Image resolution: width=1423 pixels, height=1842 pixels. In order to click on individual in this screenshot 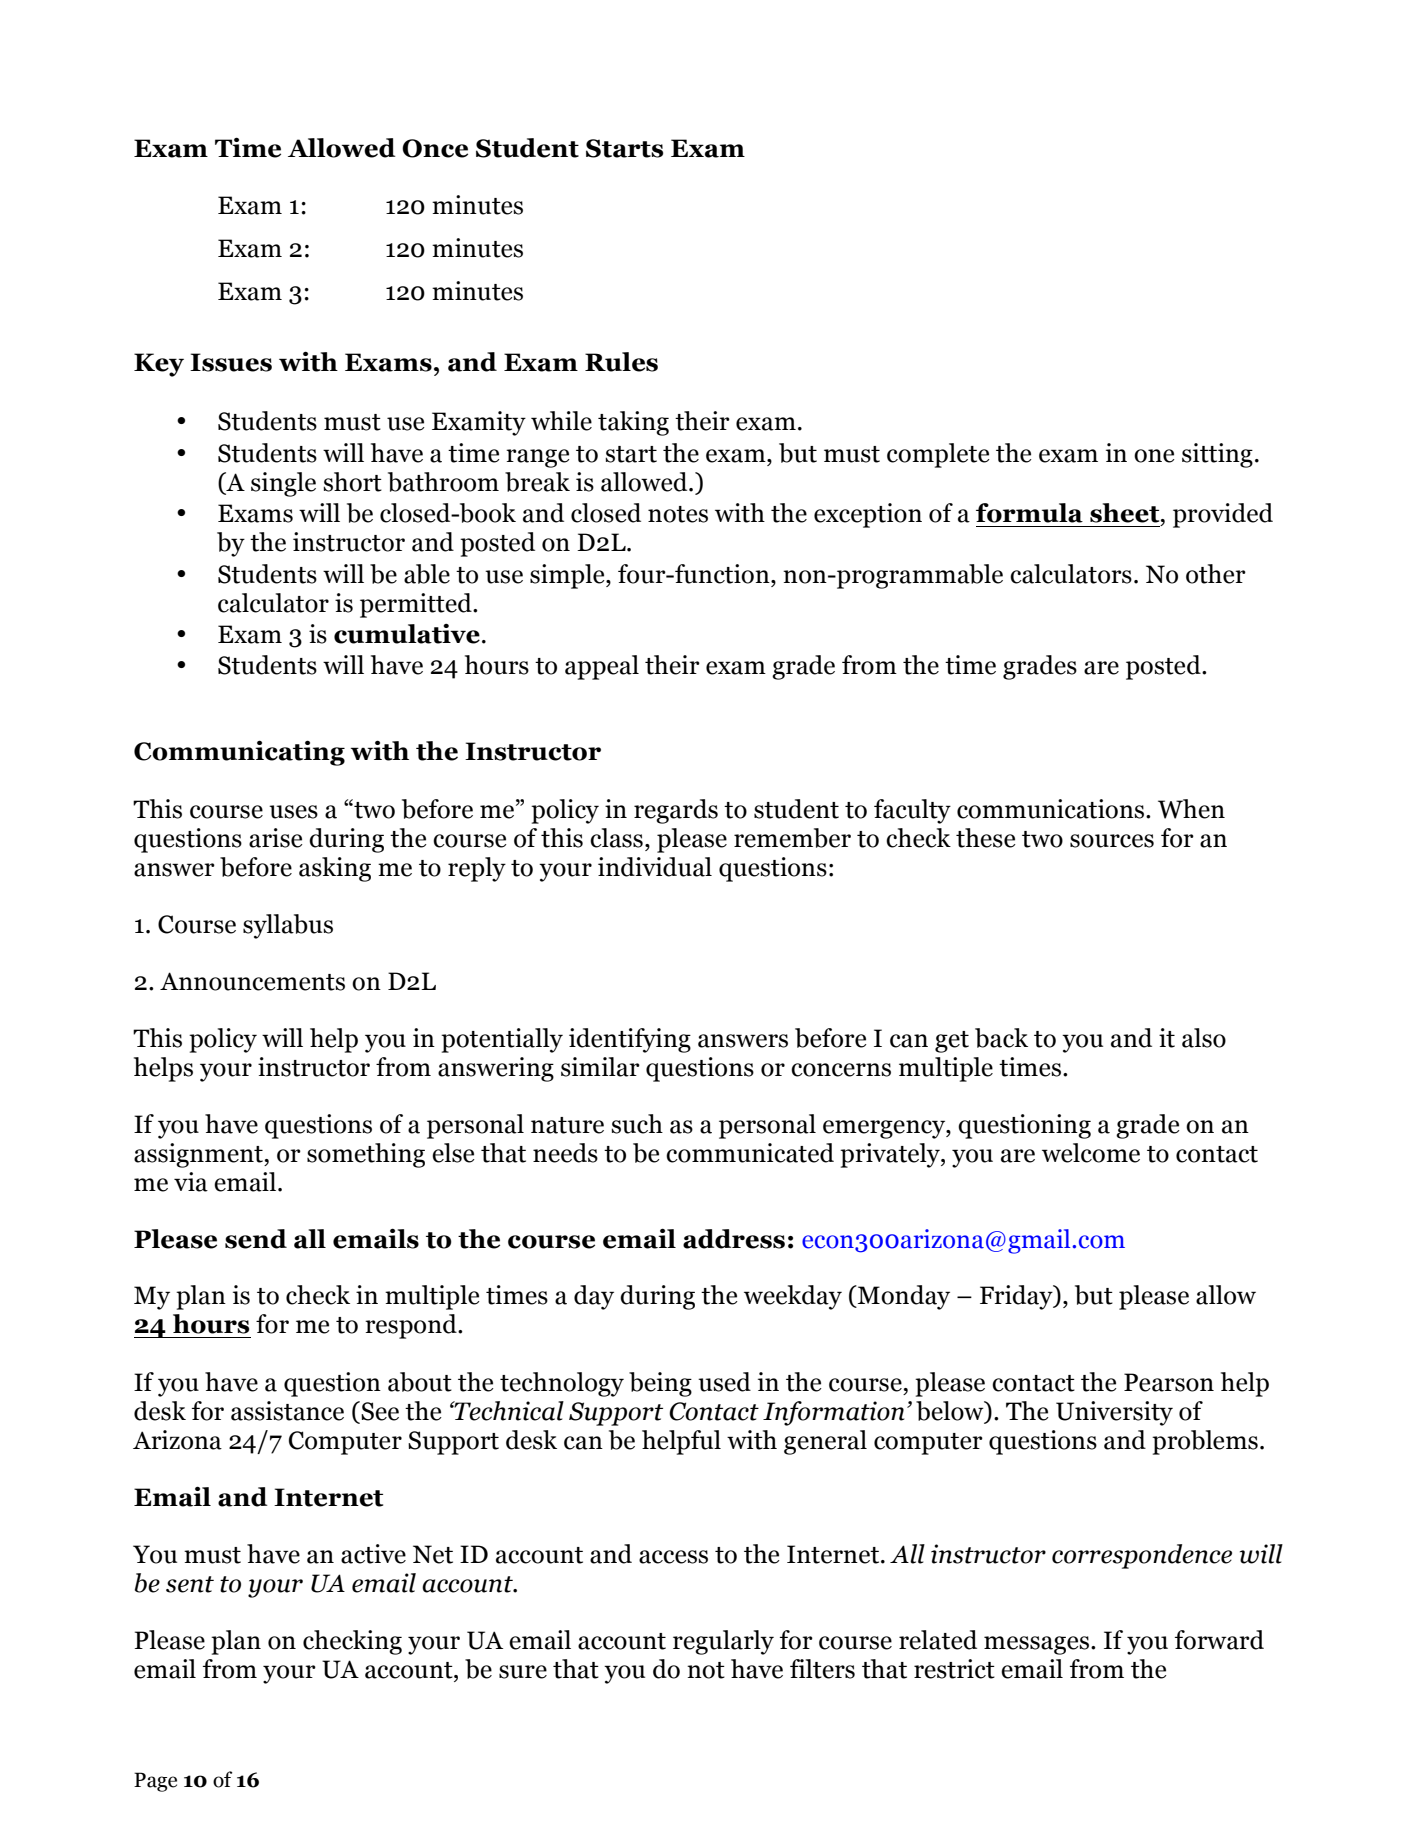, I will do `click(655, 867)`.
